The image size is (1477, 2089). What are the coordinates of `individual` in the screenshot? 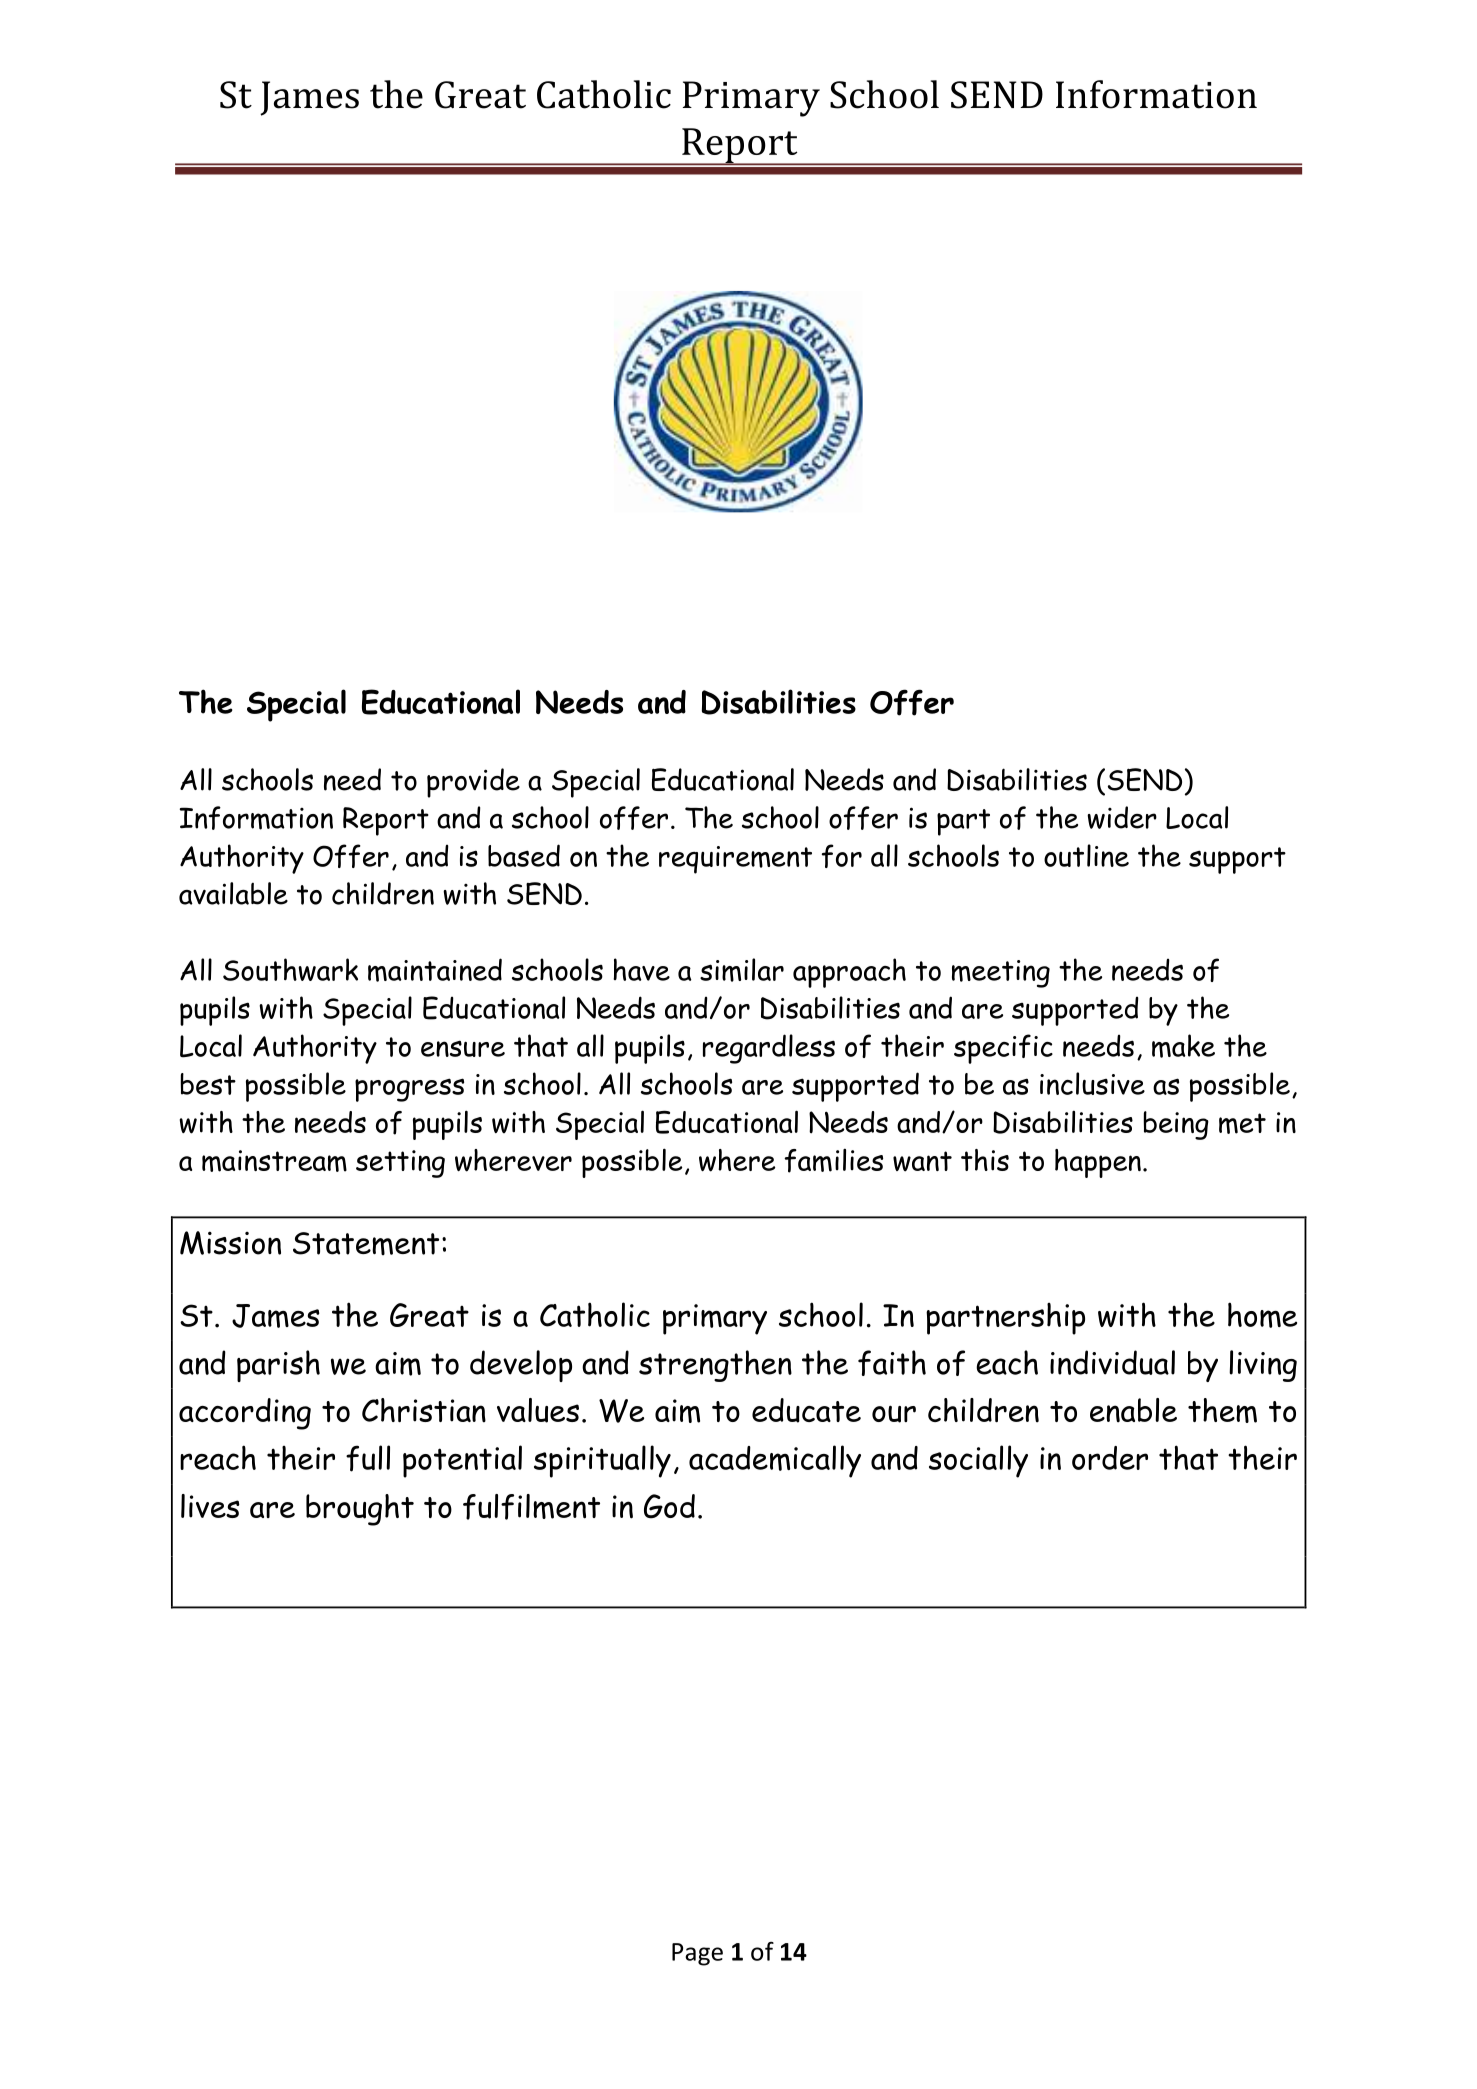 It's located at (1112, 1362).
